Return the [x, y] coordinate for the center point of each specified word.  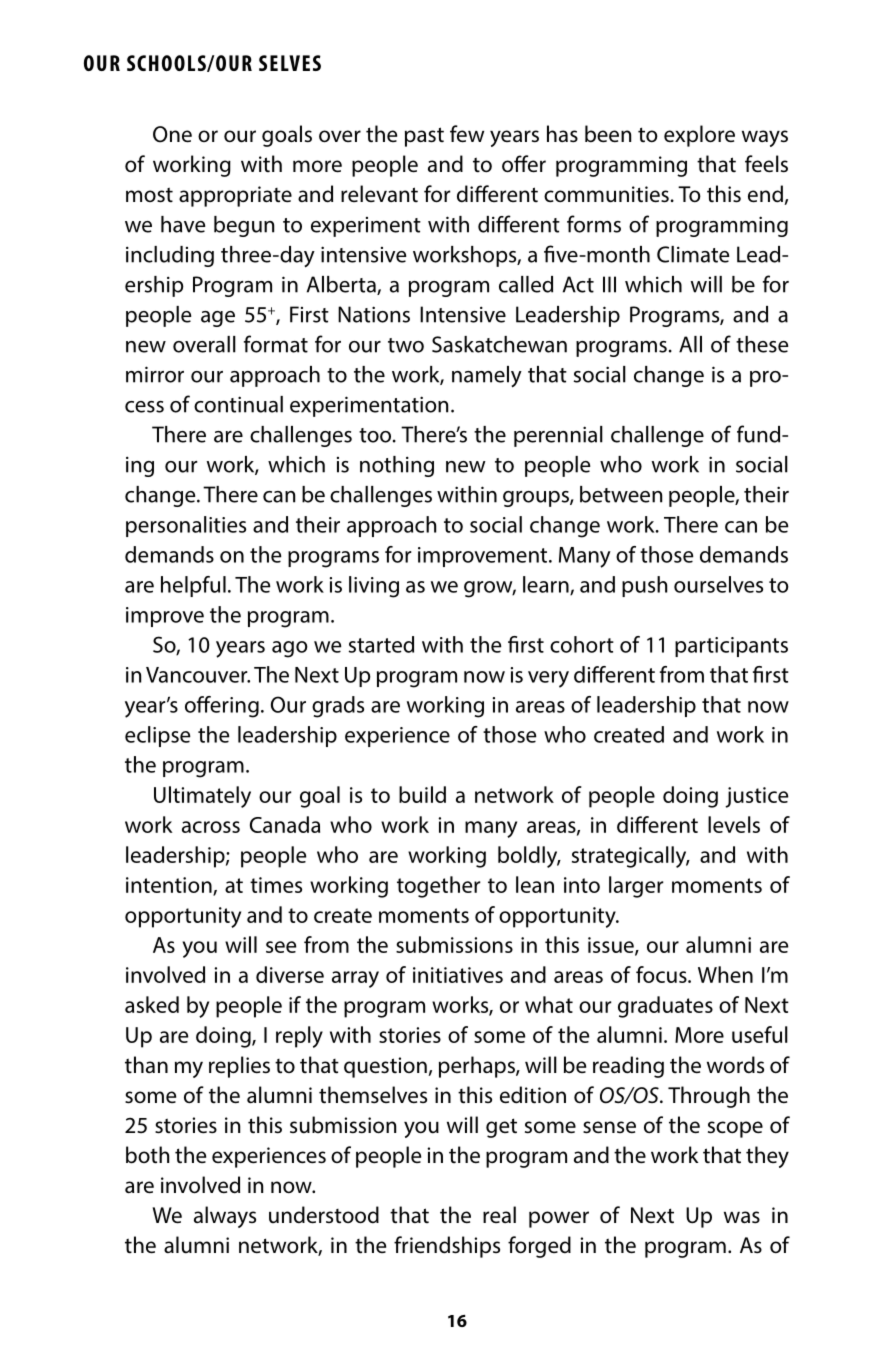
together [439, 887]
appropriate [235, 196]
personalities [186, 526]
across [211, 827]
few [467, 134]
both [147, 1155]
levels [734, 824]
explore [699, 136]
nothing [397, 466]
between [621, 494]
